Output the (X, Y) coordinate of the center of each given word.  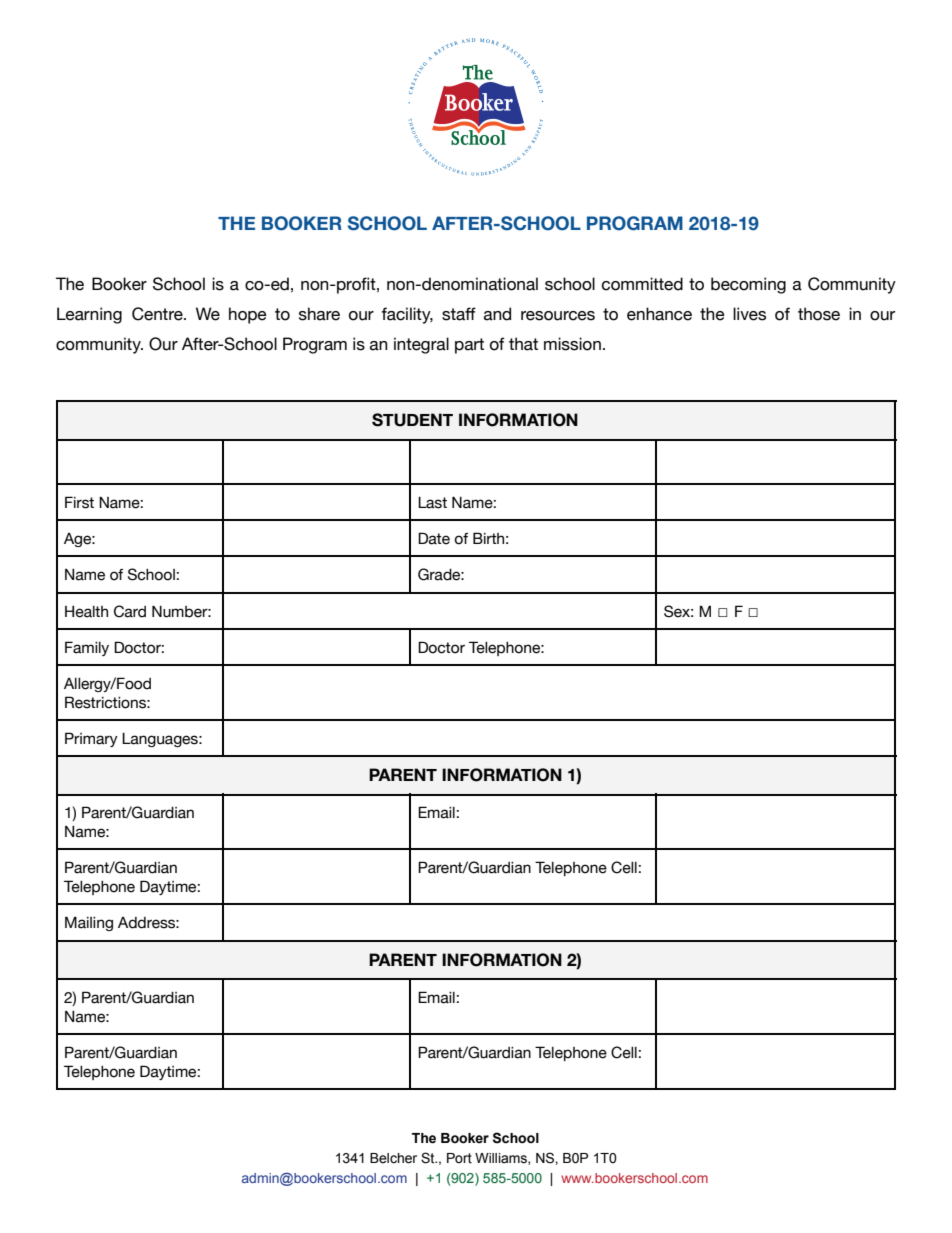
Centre (158, 314)
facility (407, 315)
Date (434, 538)
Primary (91, 739)
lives (749, 314)
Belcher (393, 1158)
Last (432, 502)
